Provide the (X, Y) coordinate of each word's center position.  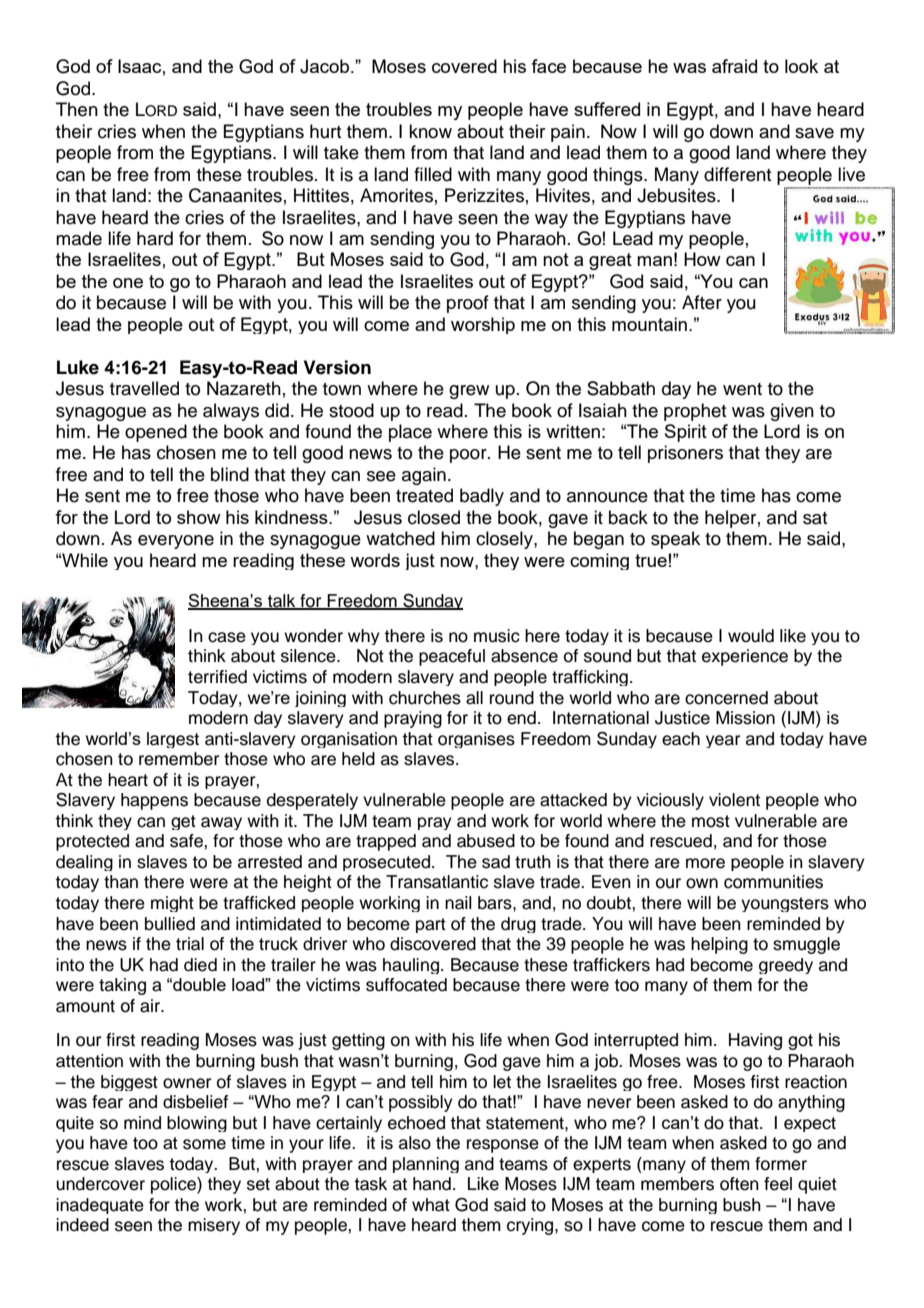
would (751, 636)
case (227, 637)
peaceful (452, 657)
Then (77, 109)
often (739, 1184)
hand (432, 1184)
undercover (100, 1184)
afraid (734, 66)
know (430, 131)
